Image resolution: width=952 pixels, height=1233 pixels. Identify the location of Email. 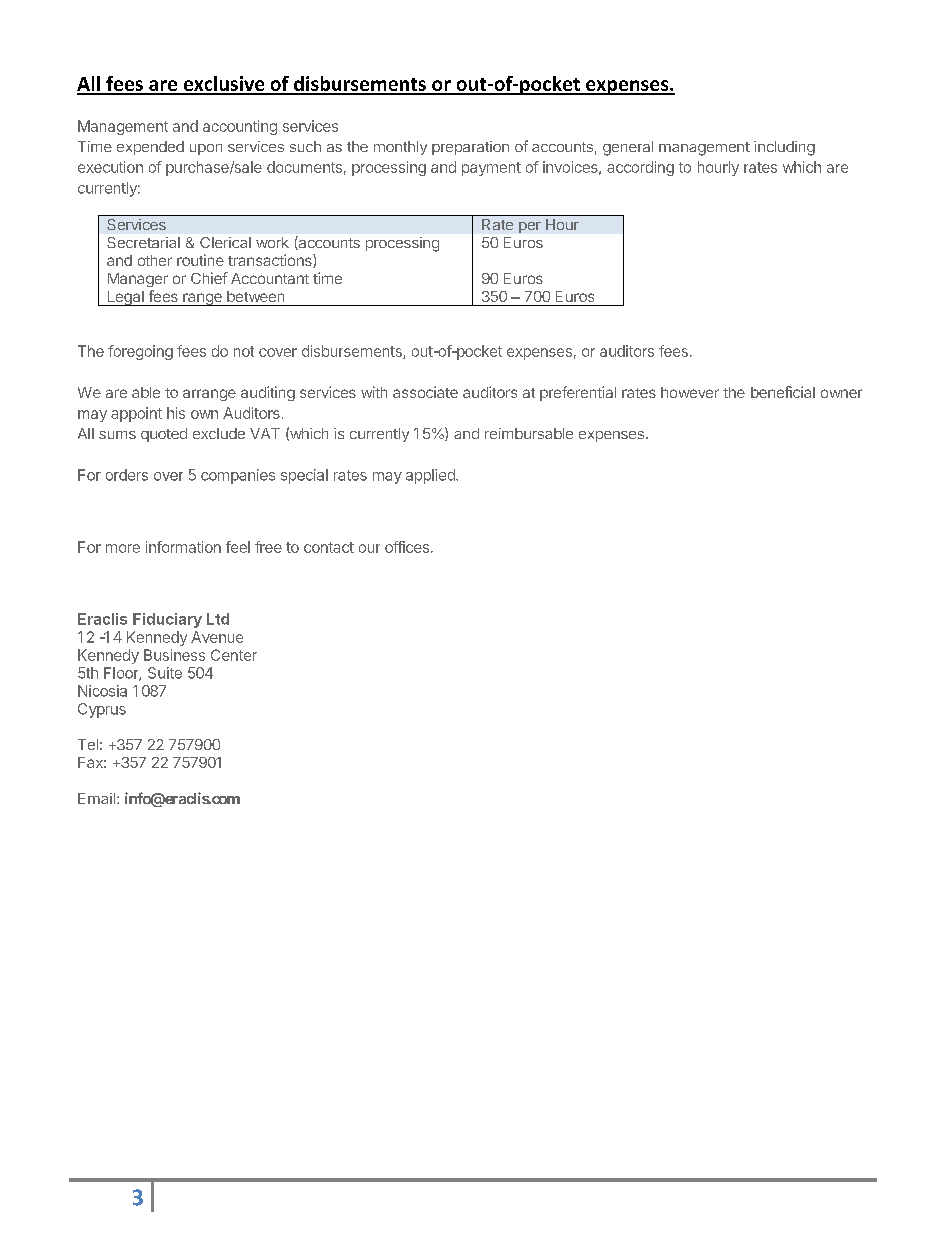
(96, 798).
